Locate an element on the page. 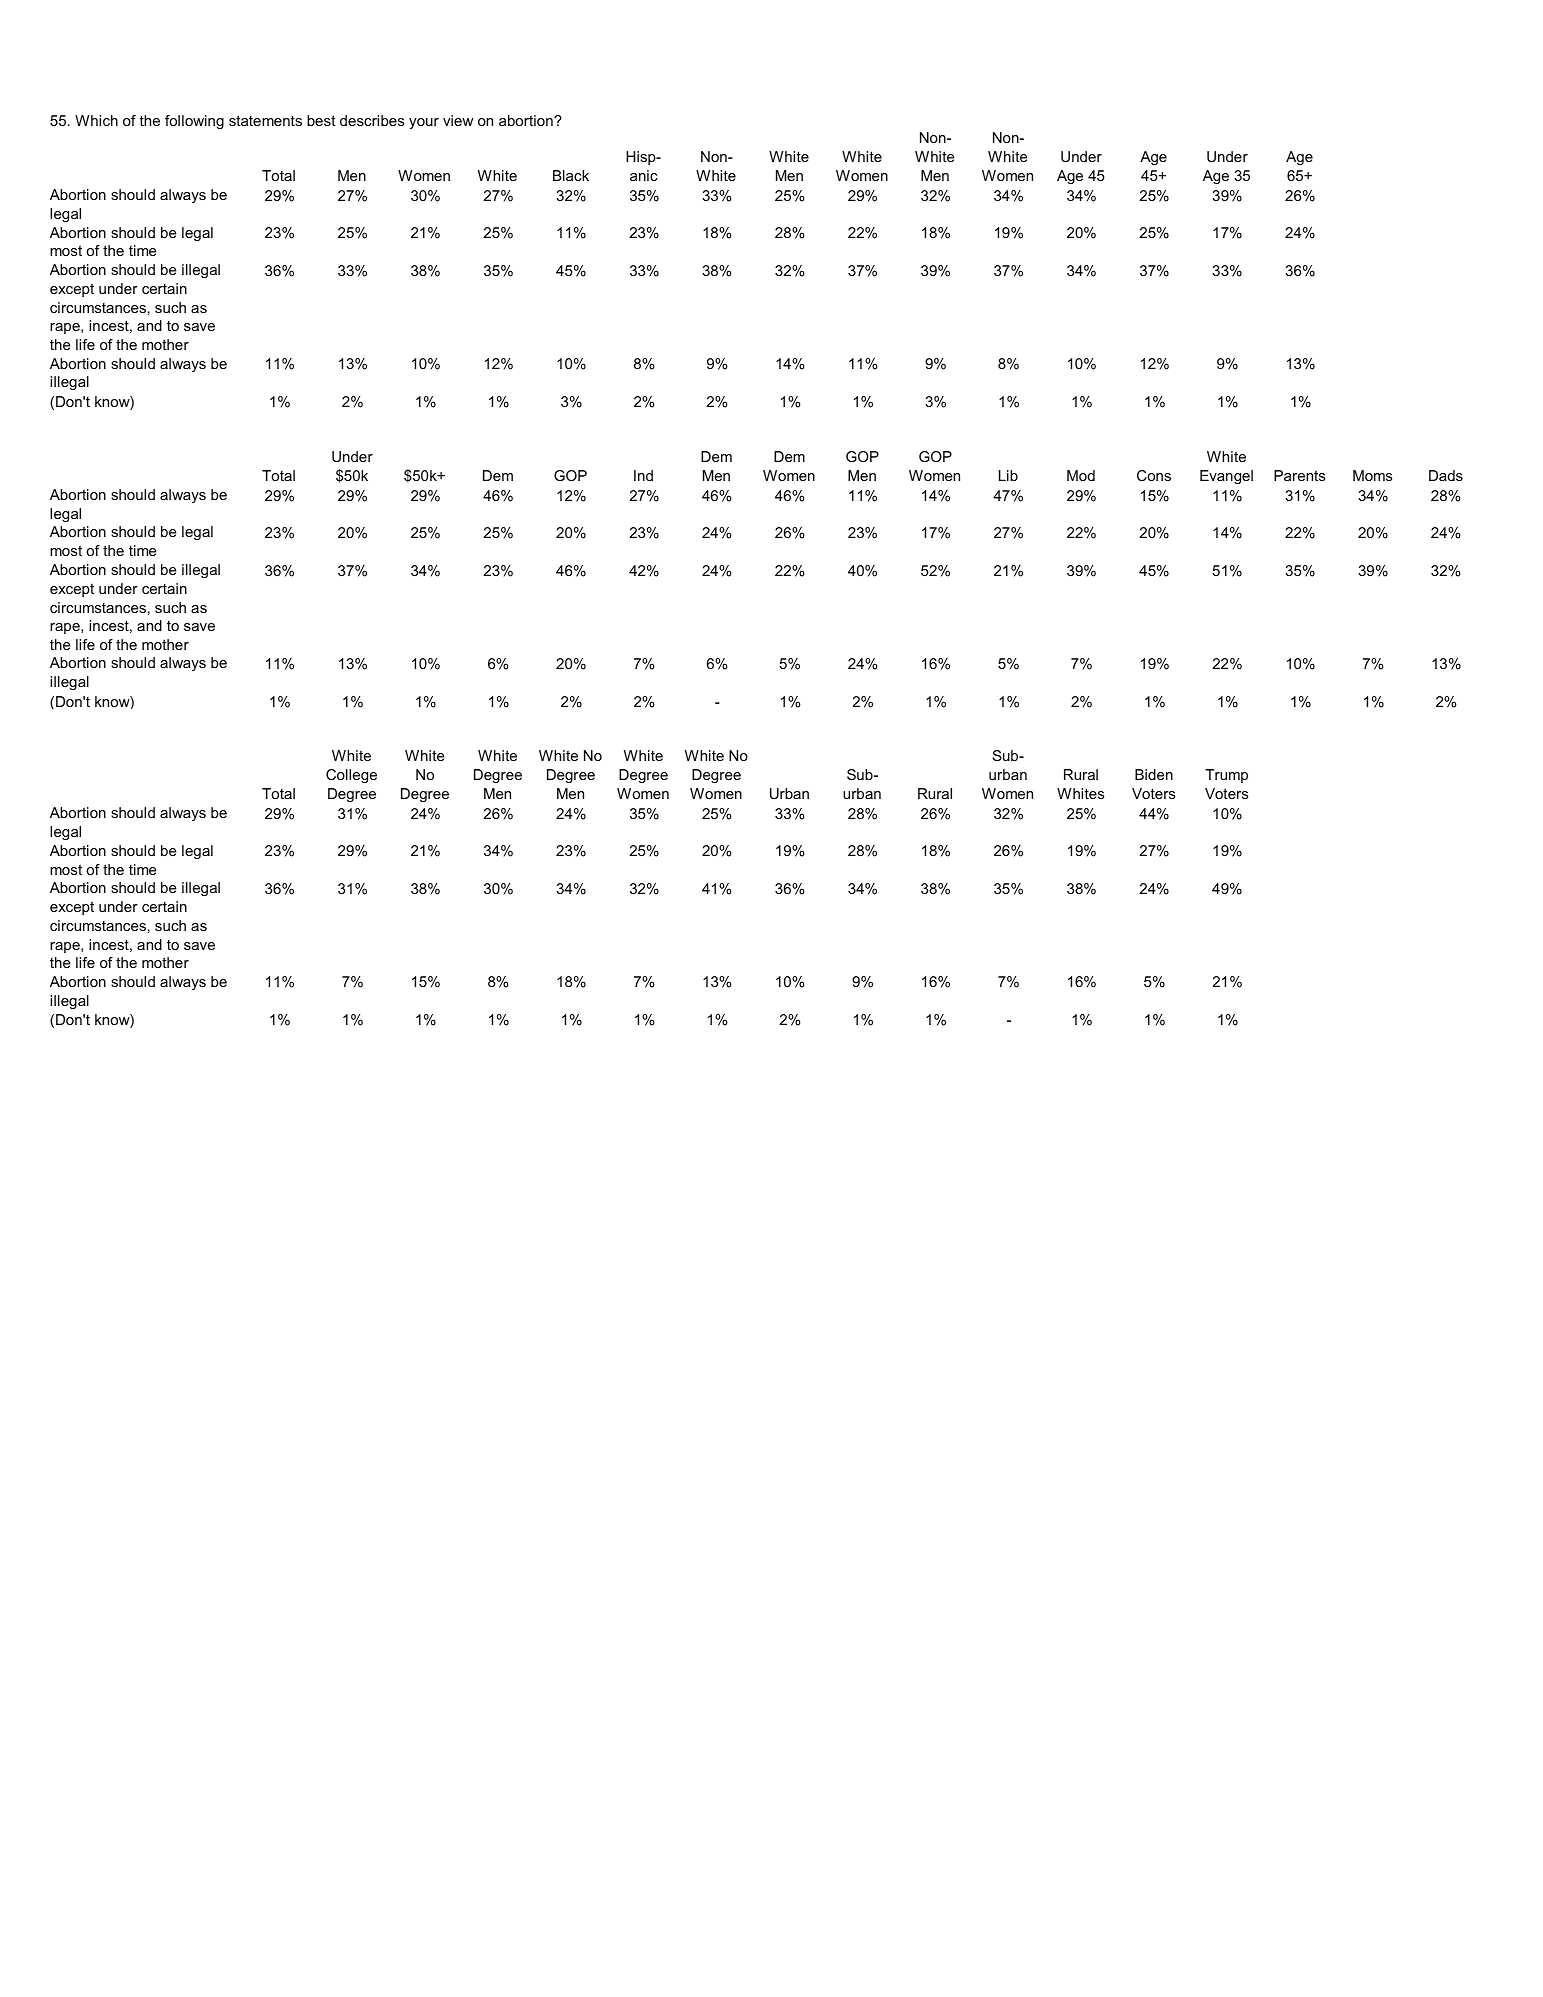 The image size is (1543, 1997). view is located at coordinates (458, 120).
